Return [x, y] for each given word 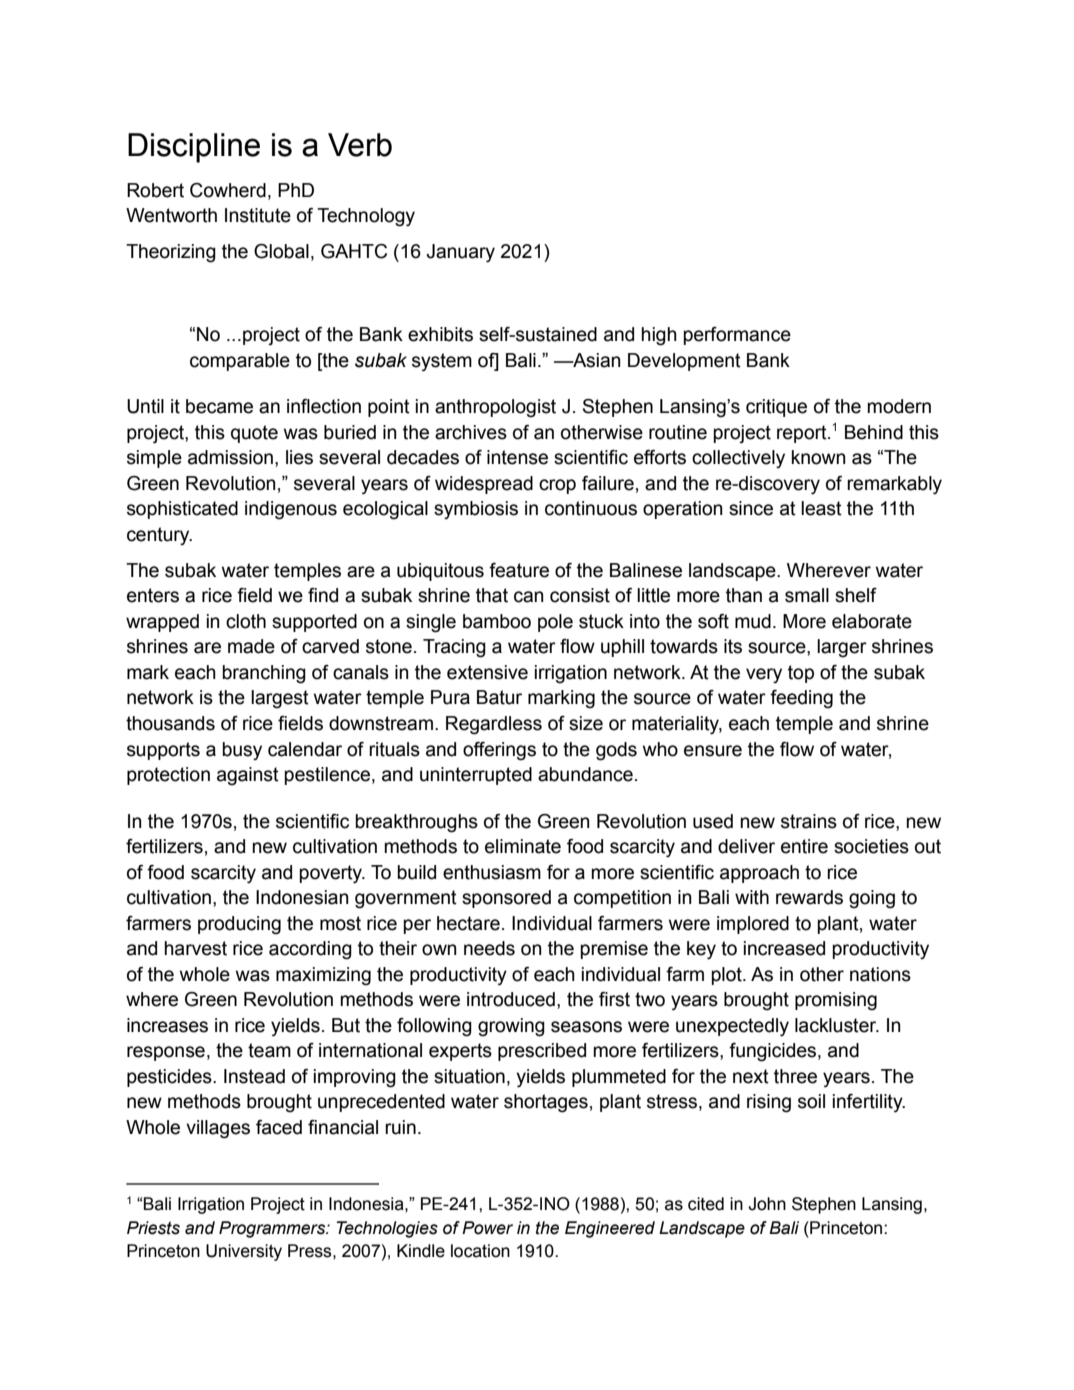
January [460, 253]
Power [487, 1228]
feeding [801, 699]
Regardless [494, 725]
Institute [258, 215]
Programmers [273, 1229]
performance [737, 336]
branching [264, 674]
